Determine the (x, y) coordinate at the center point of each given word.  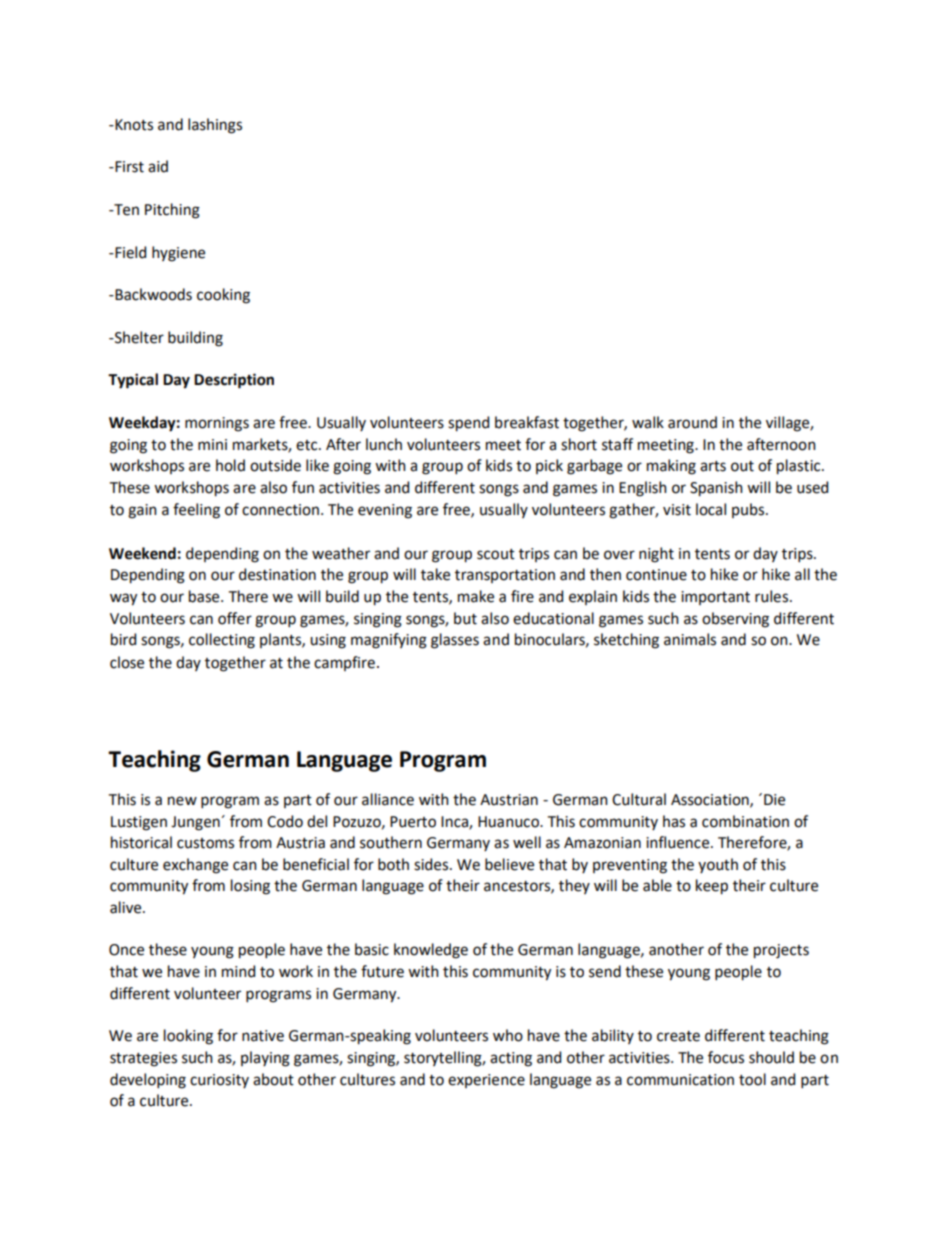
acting (511, 1059)
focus (726, 1057)
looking (188, 1037)
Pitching (172, 211)
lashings (215, 126)
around (692, 422)
